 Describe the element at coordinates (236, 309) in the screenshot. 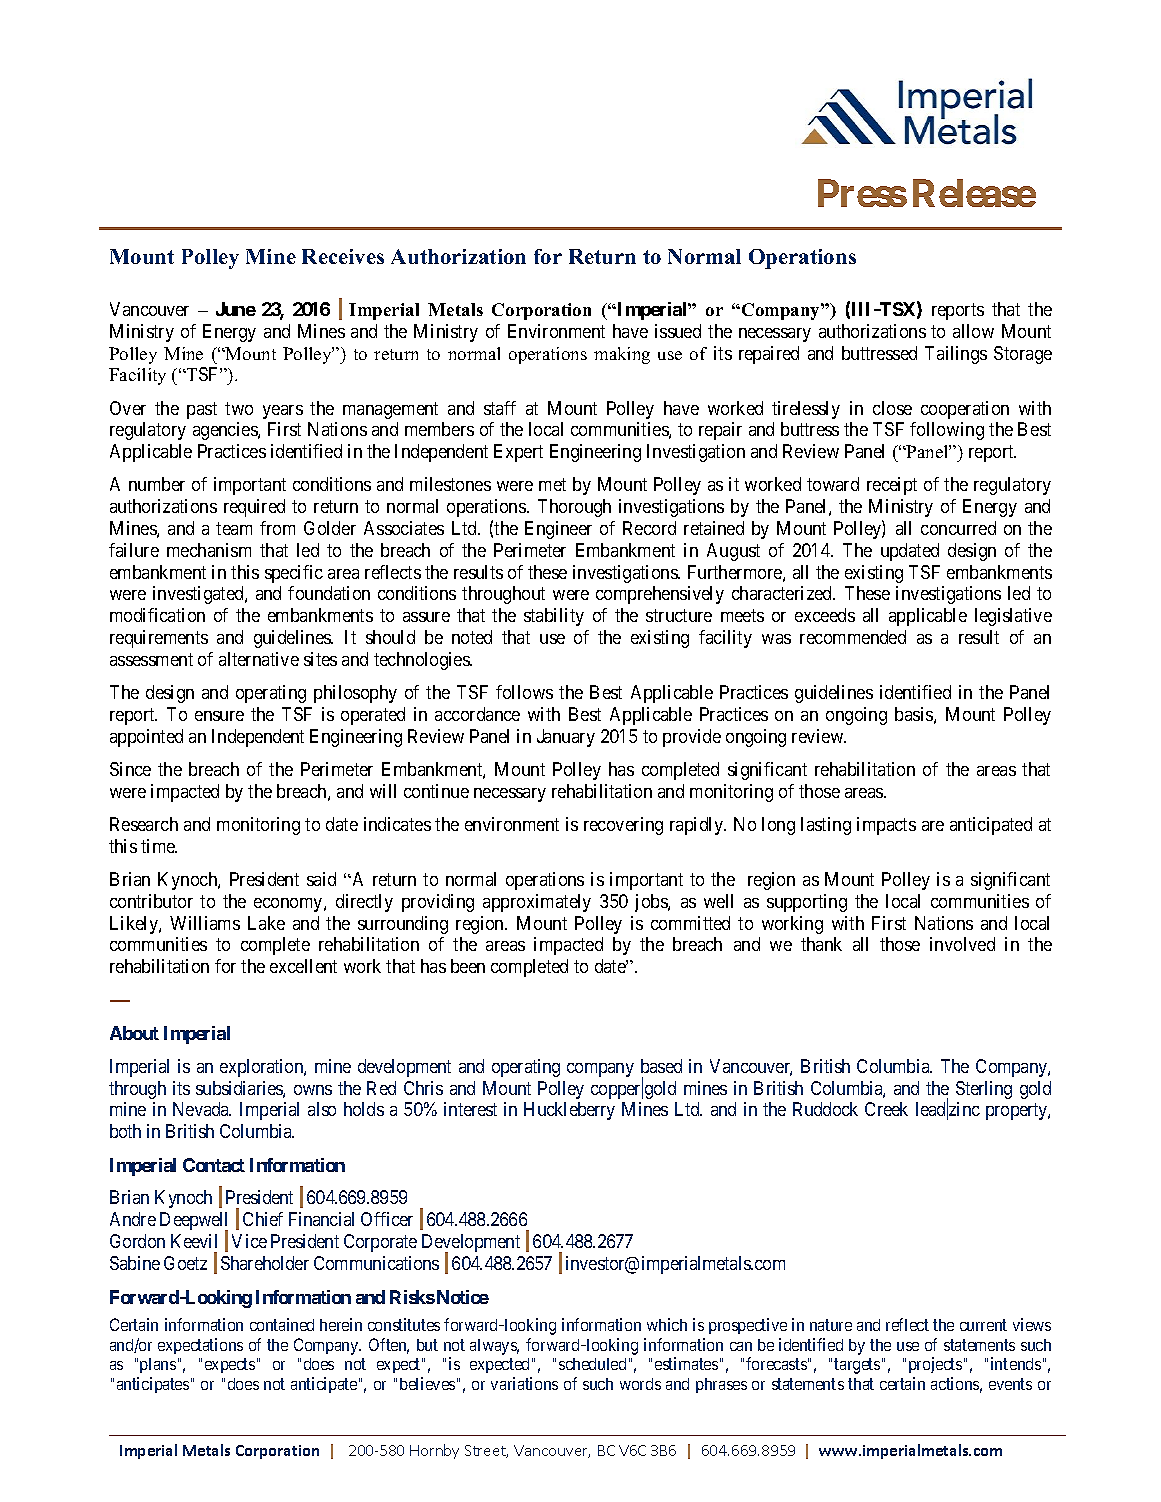

I see `June` at that location.
